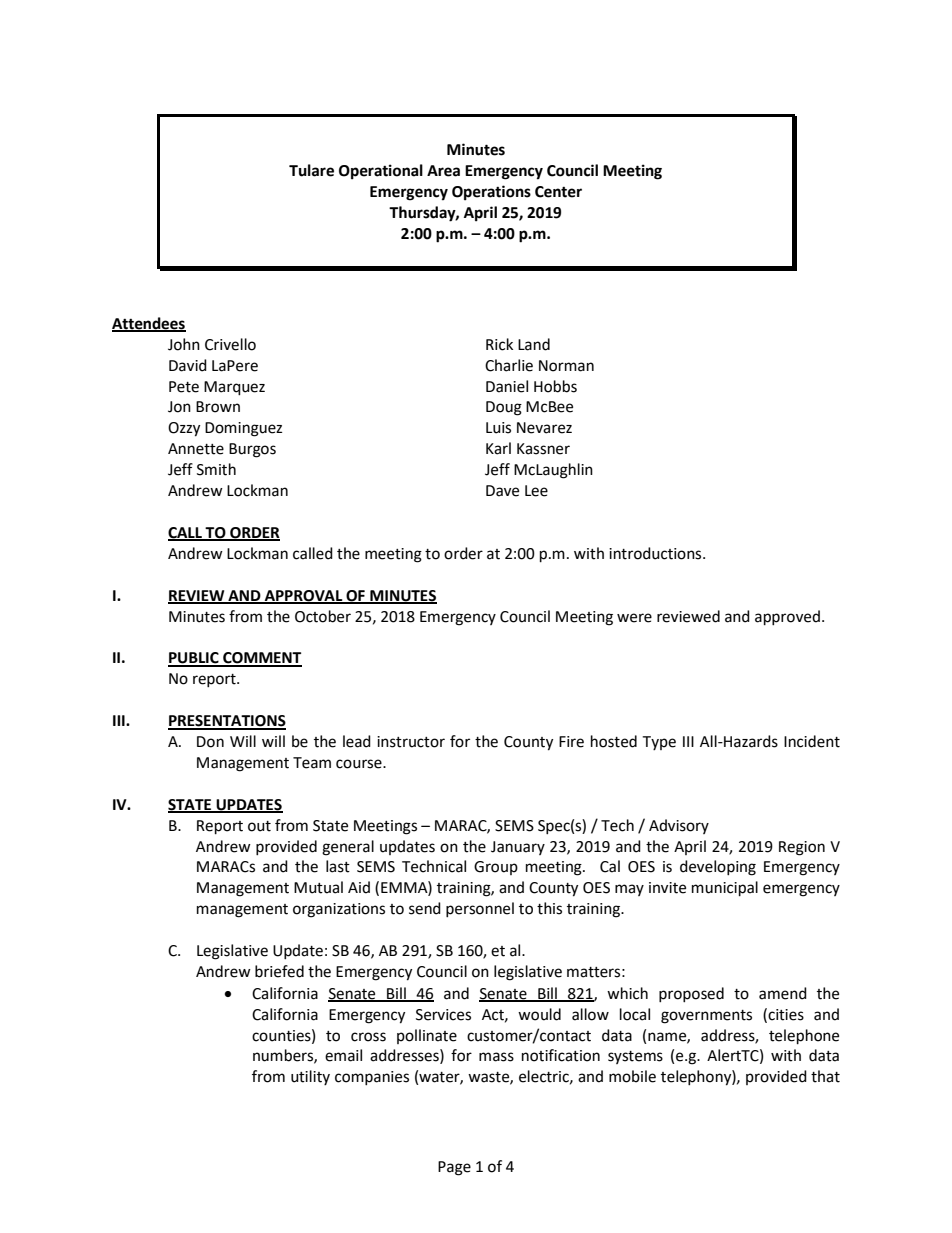 The image size is (952, 1233). Describe the element at coordinates (787, 618) in the screenshot. I see `approved` at that location.
